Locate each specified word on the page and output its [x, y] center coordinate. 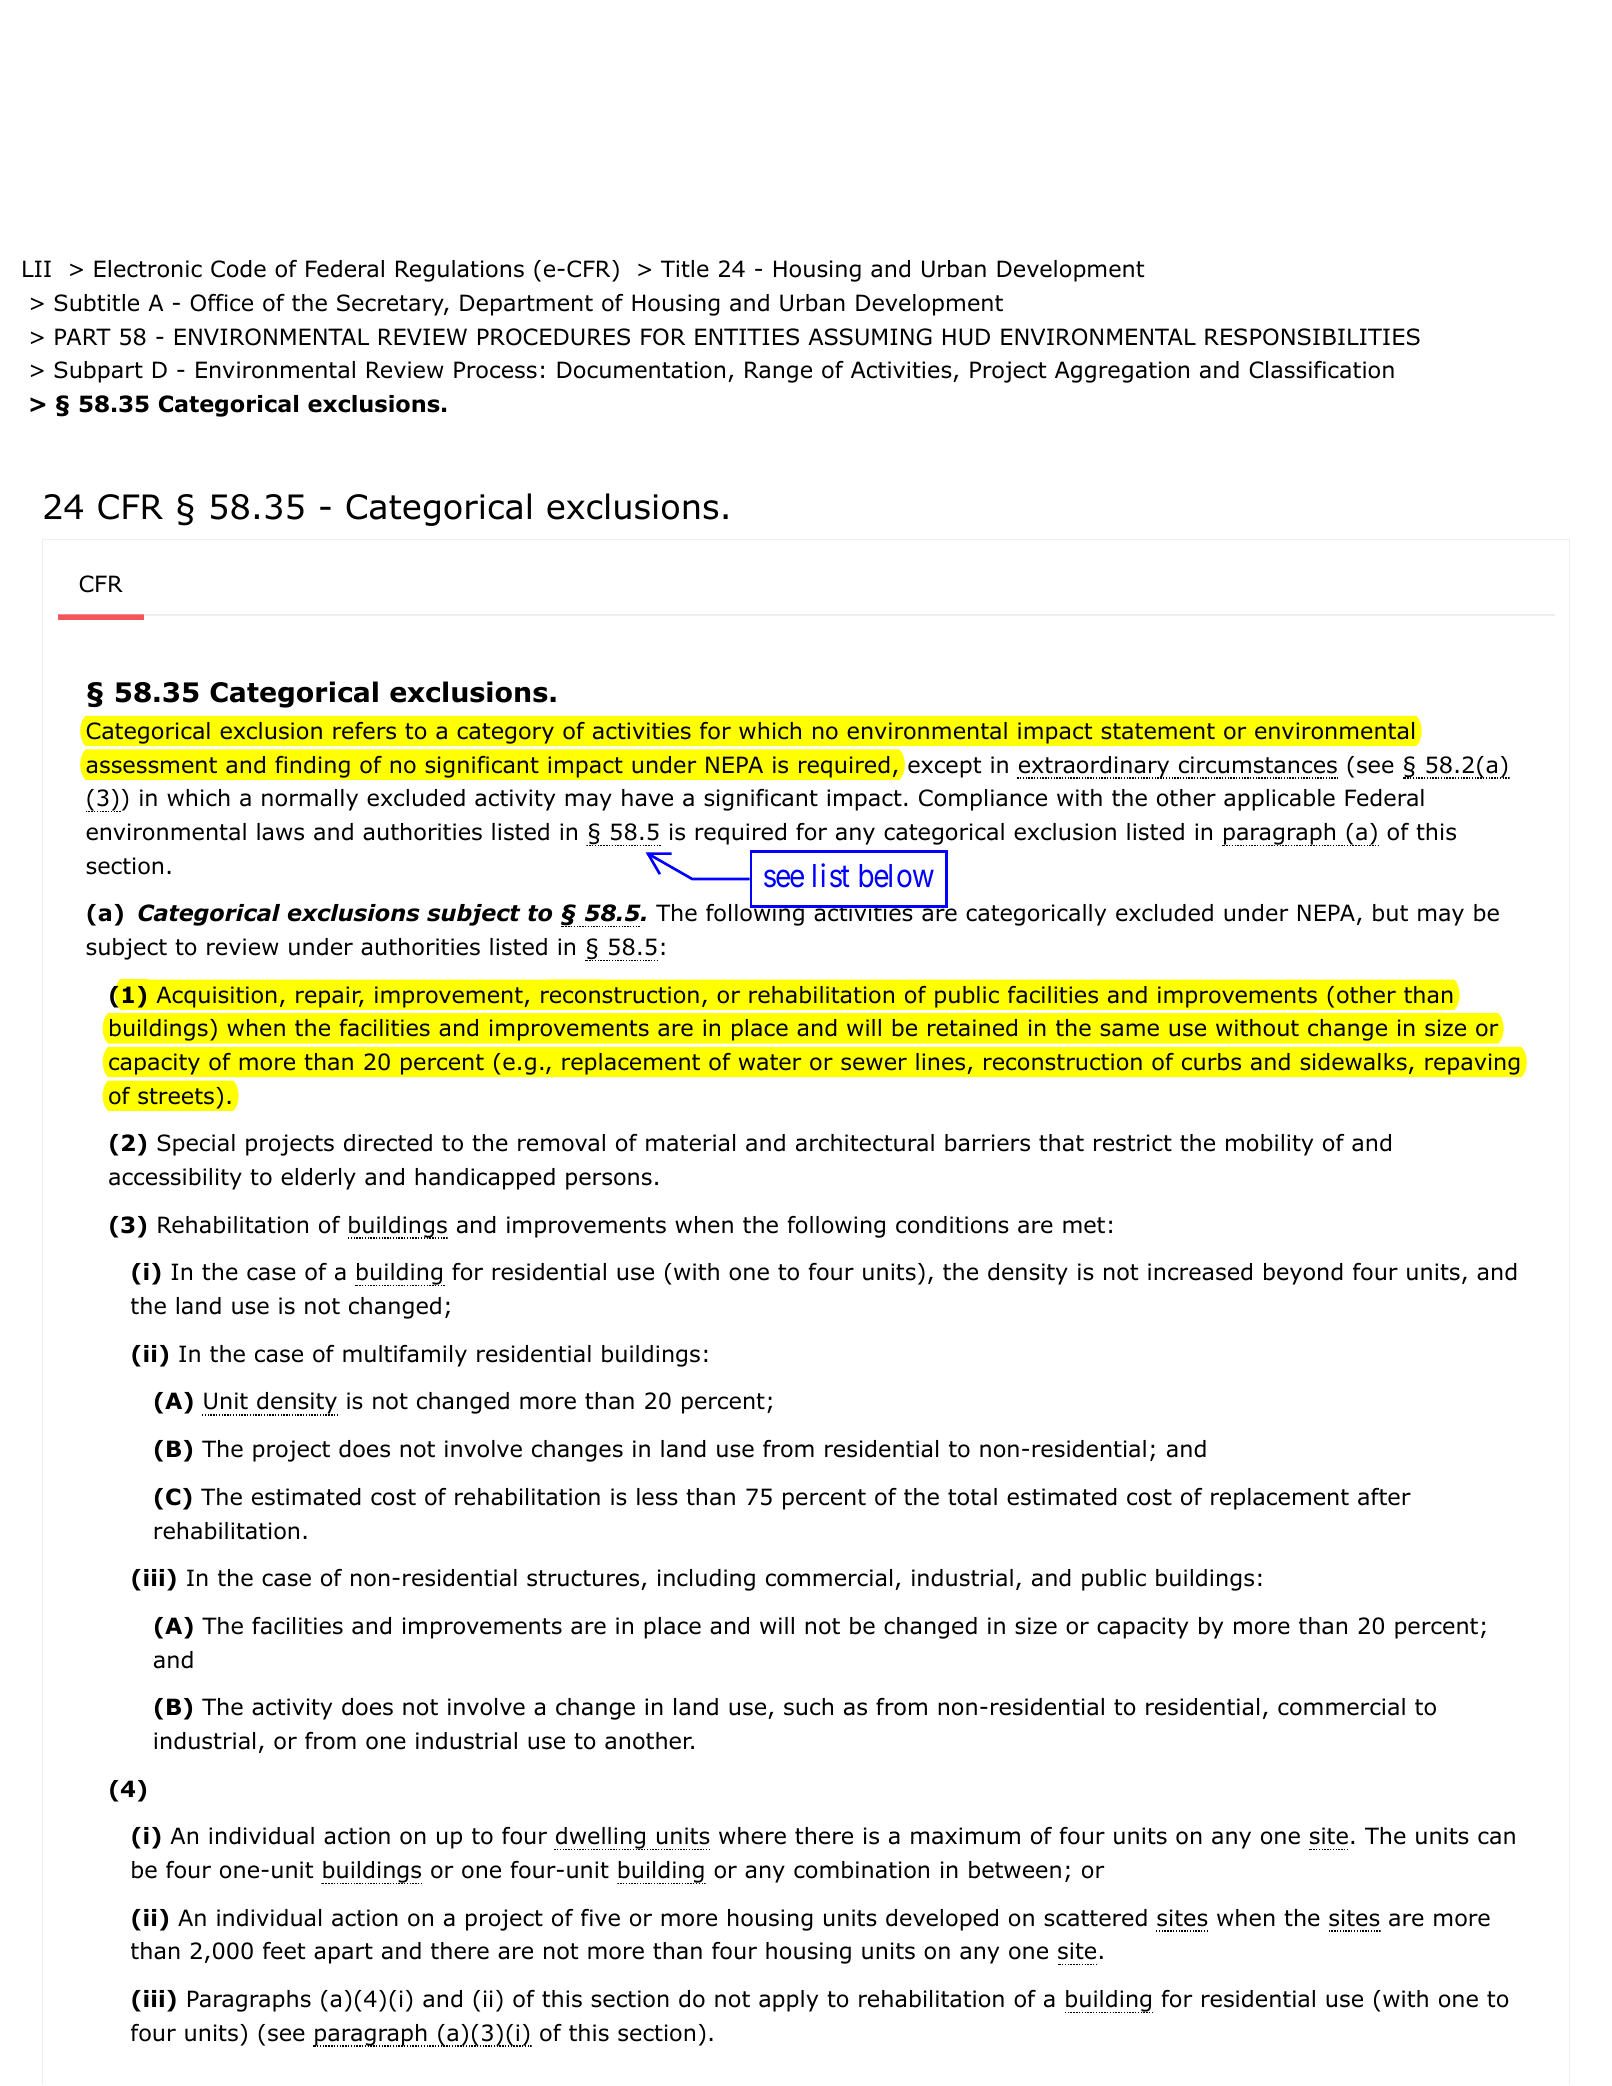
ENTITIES [747, 337]
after [1384, 1497]
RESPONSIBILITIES [1312, 337]
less [657, 1497]
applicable [1279, 800]
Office [221, 303]
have [647, 798]
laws [280, 832]
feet [284, 1951]
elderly [318, 1179]
